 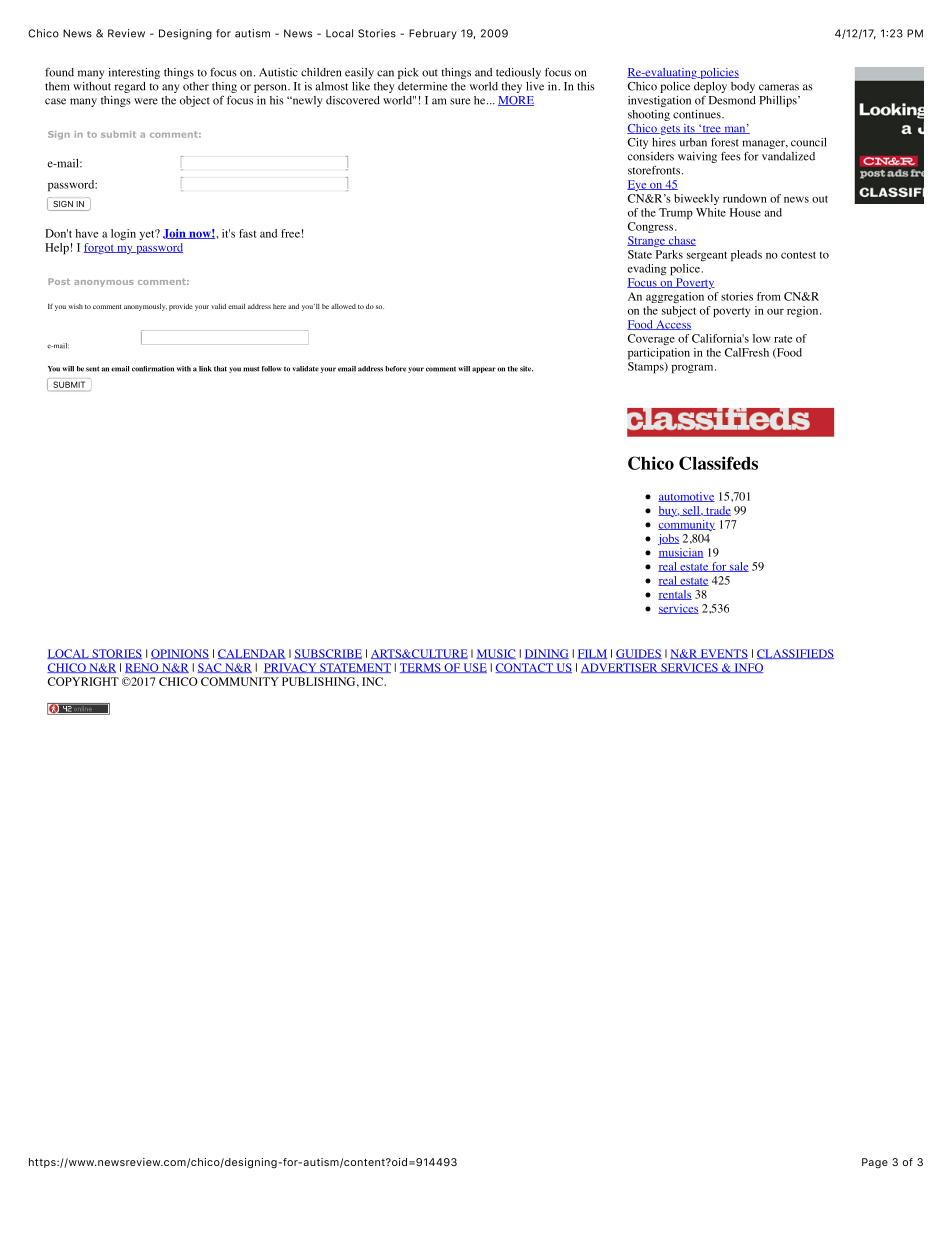 I want to click on COPYRIGHT, so click(x=83, y=681).
